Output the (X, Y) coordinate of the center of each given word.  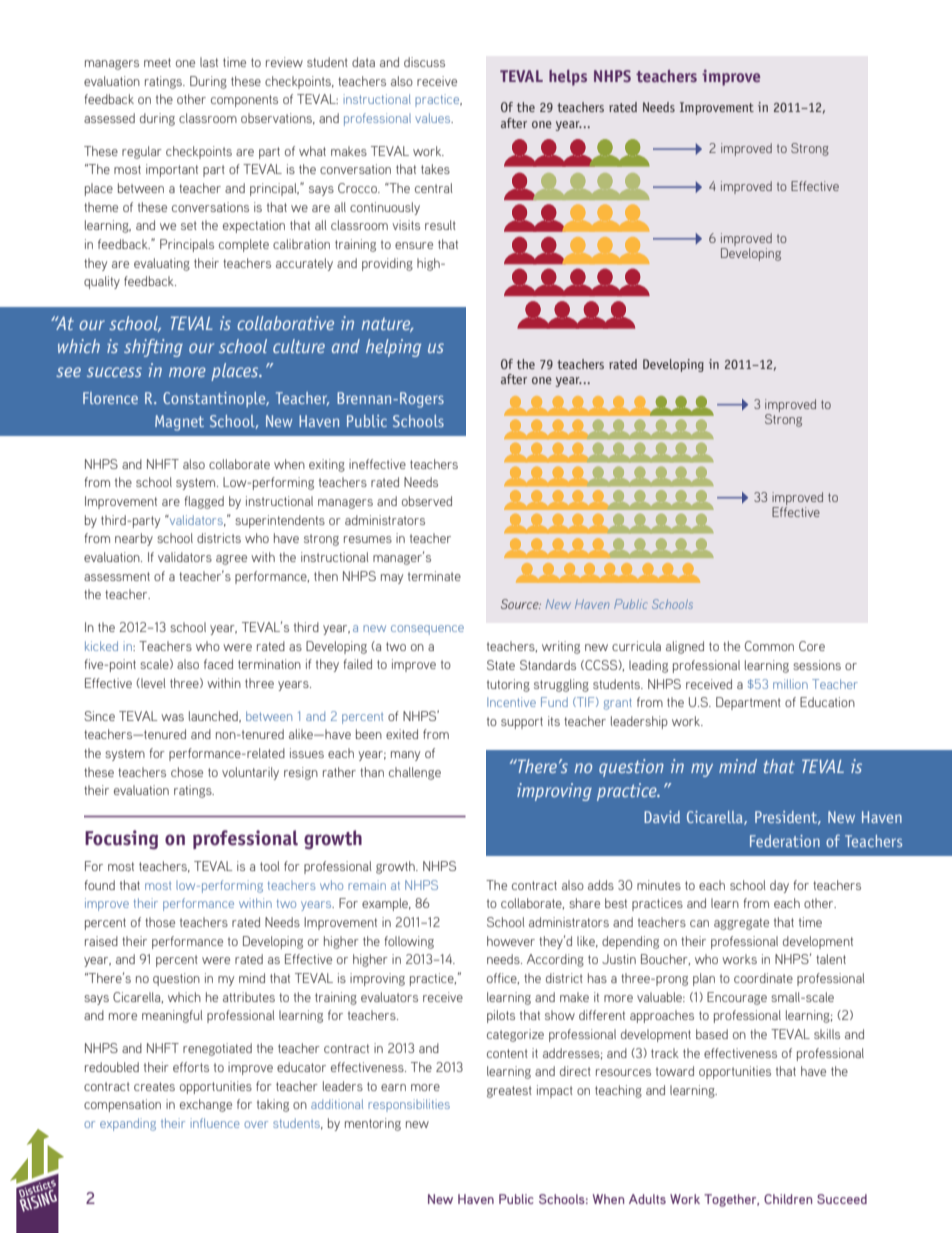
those (160, 922)
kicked (101, 646)
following (409, 942)
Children (788, 1199)
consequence (427, 630)
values (434, 118)
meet (157, 62)
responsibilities (409, 1105)
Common (769, 646)
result (440, 225)
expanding (128, 1124)
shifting (153, 348)
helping (393, 348)
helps (568, 78)
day (779, 886)
